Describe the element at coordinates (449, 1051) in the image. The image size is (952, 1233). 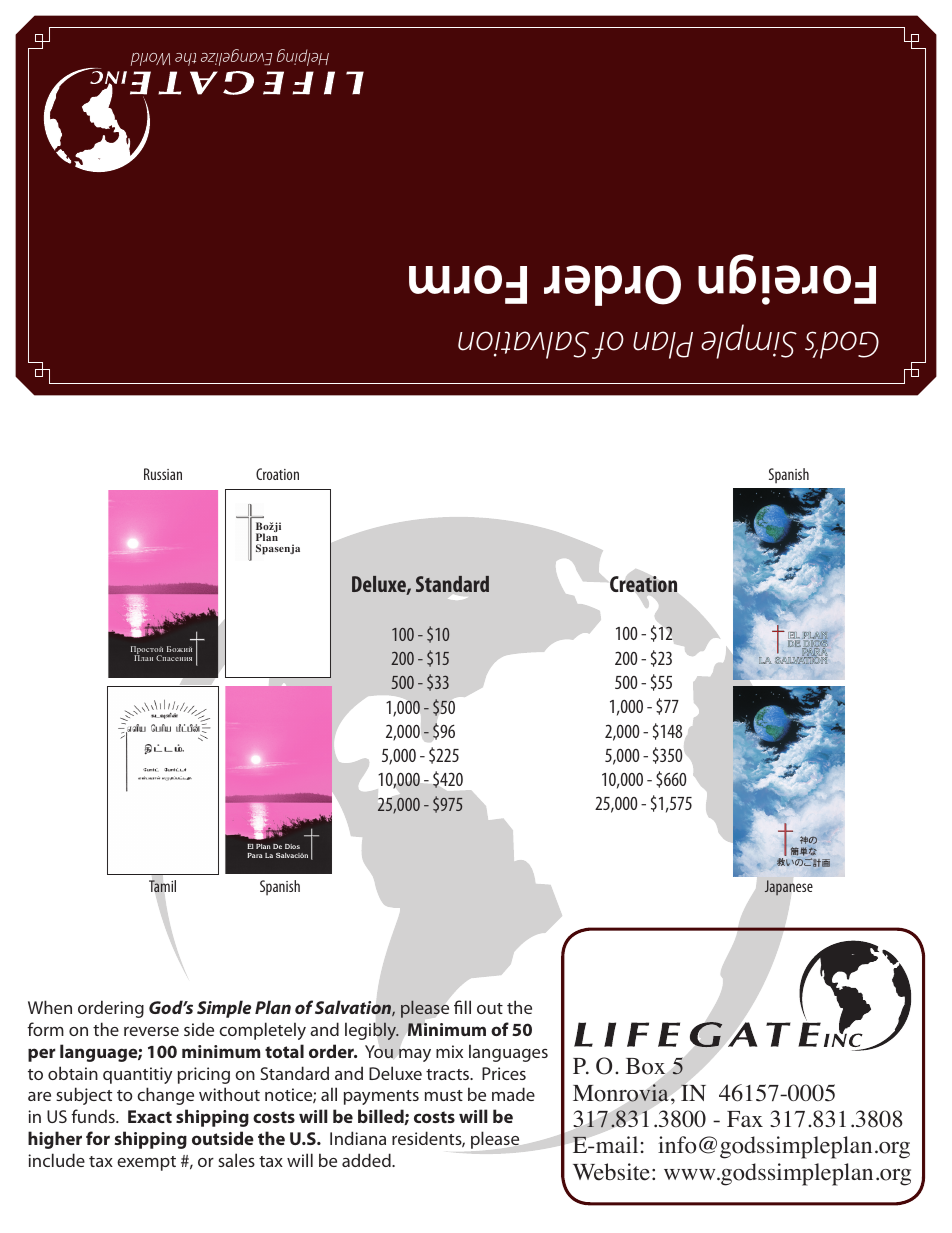
I see `mix` at that location.
